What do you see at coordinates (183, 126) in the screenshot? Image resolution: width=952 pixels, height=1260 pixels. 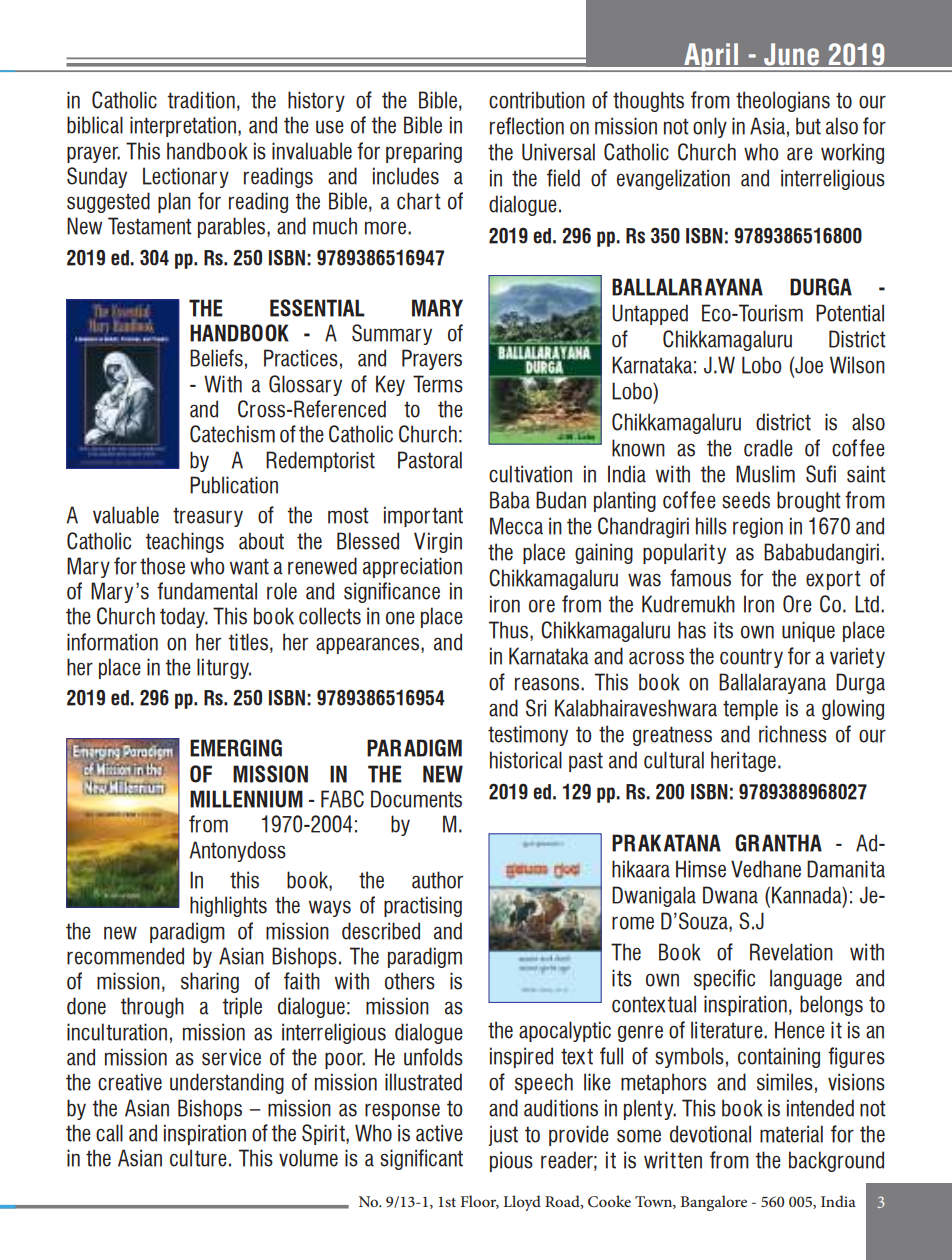 I see `interpretation` at bounding box center [183, 126].
